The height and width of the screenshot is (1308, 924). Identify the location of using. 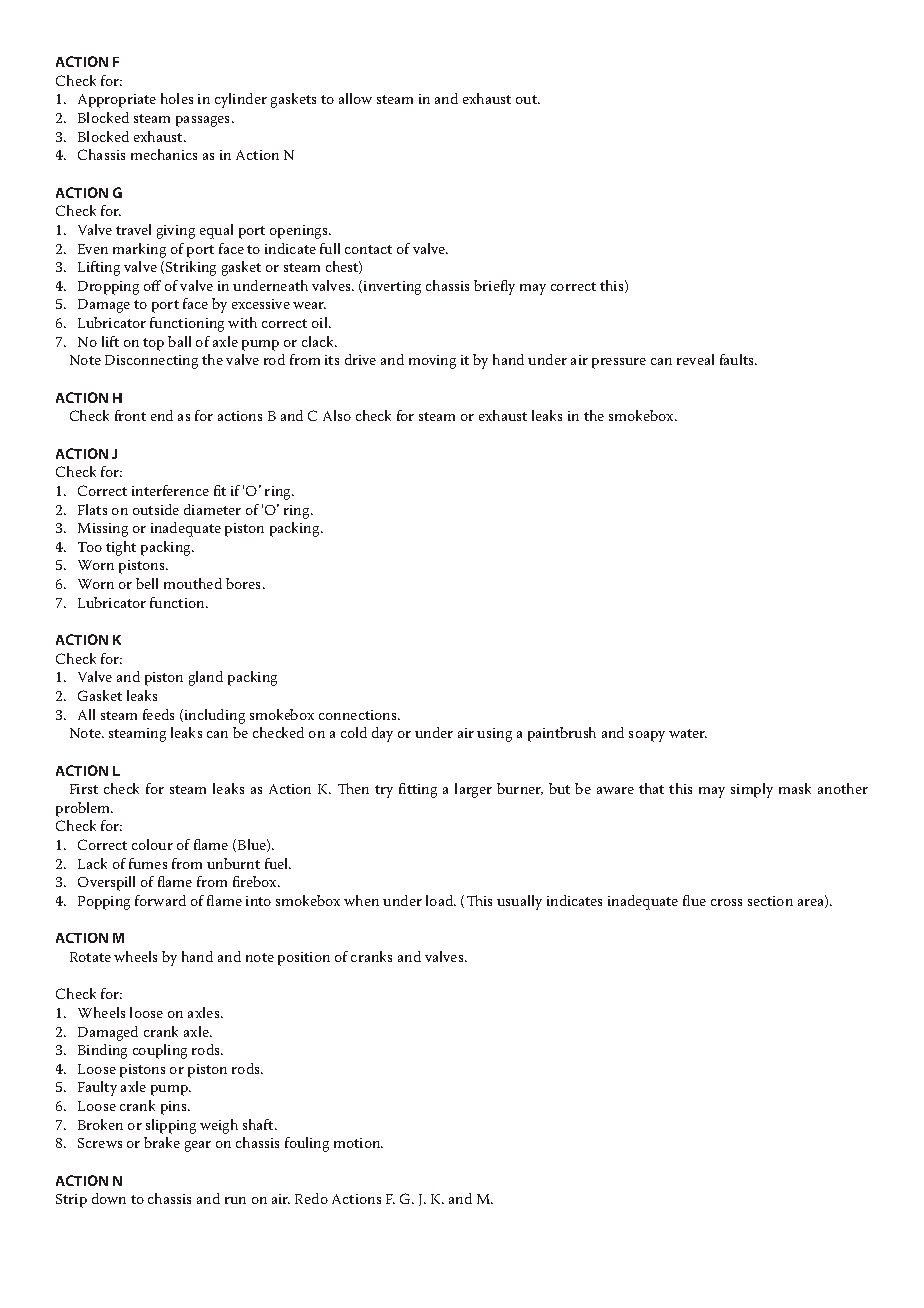
(494, 735).
